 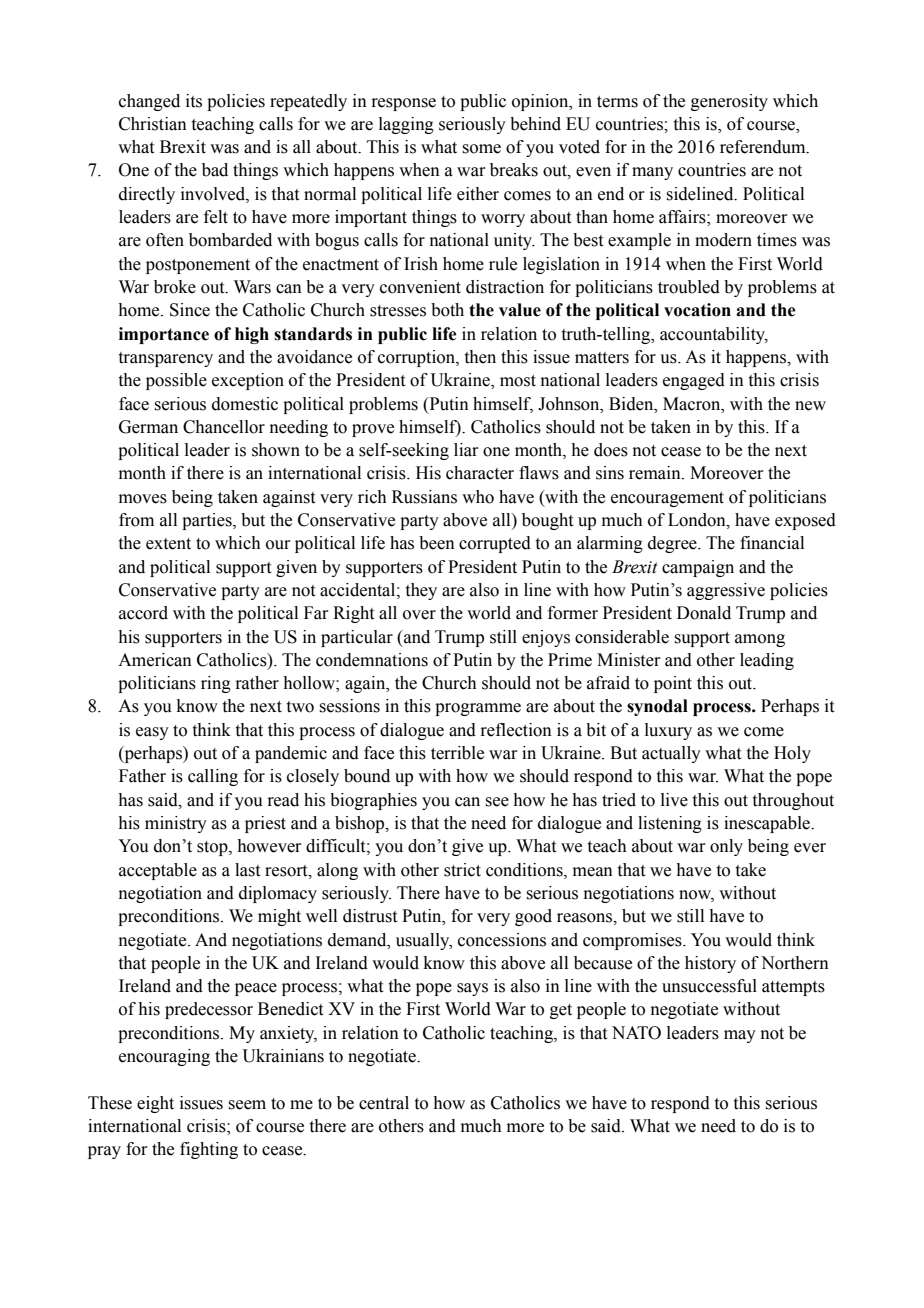 I want to click on generosity, so click(x=729, y=102).
